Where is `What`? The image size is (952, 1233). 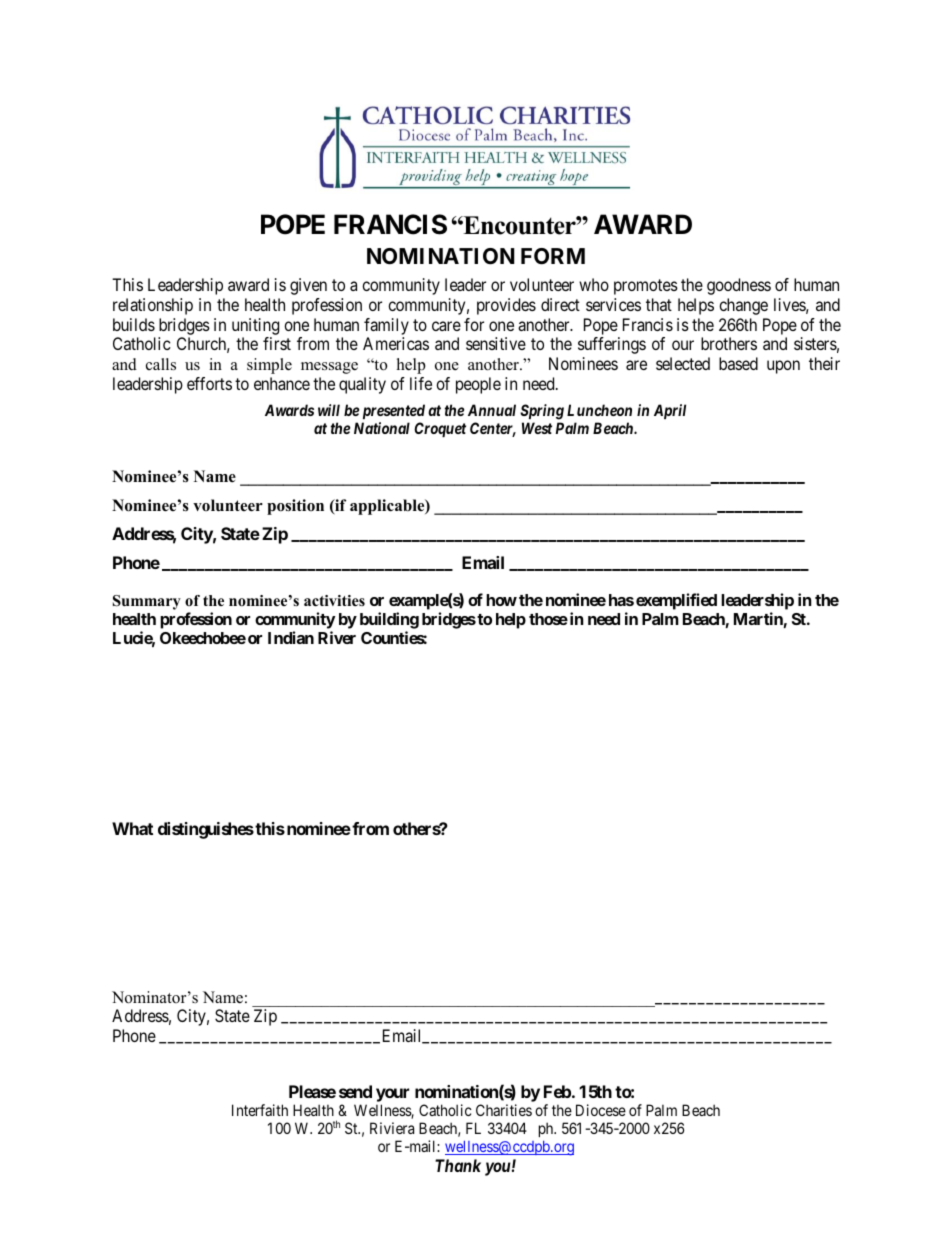 What is located at coordinates (132, 828).
